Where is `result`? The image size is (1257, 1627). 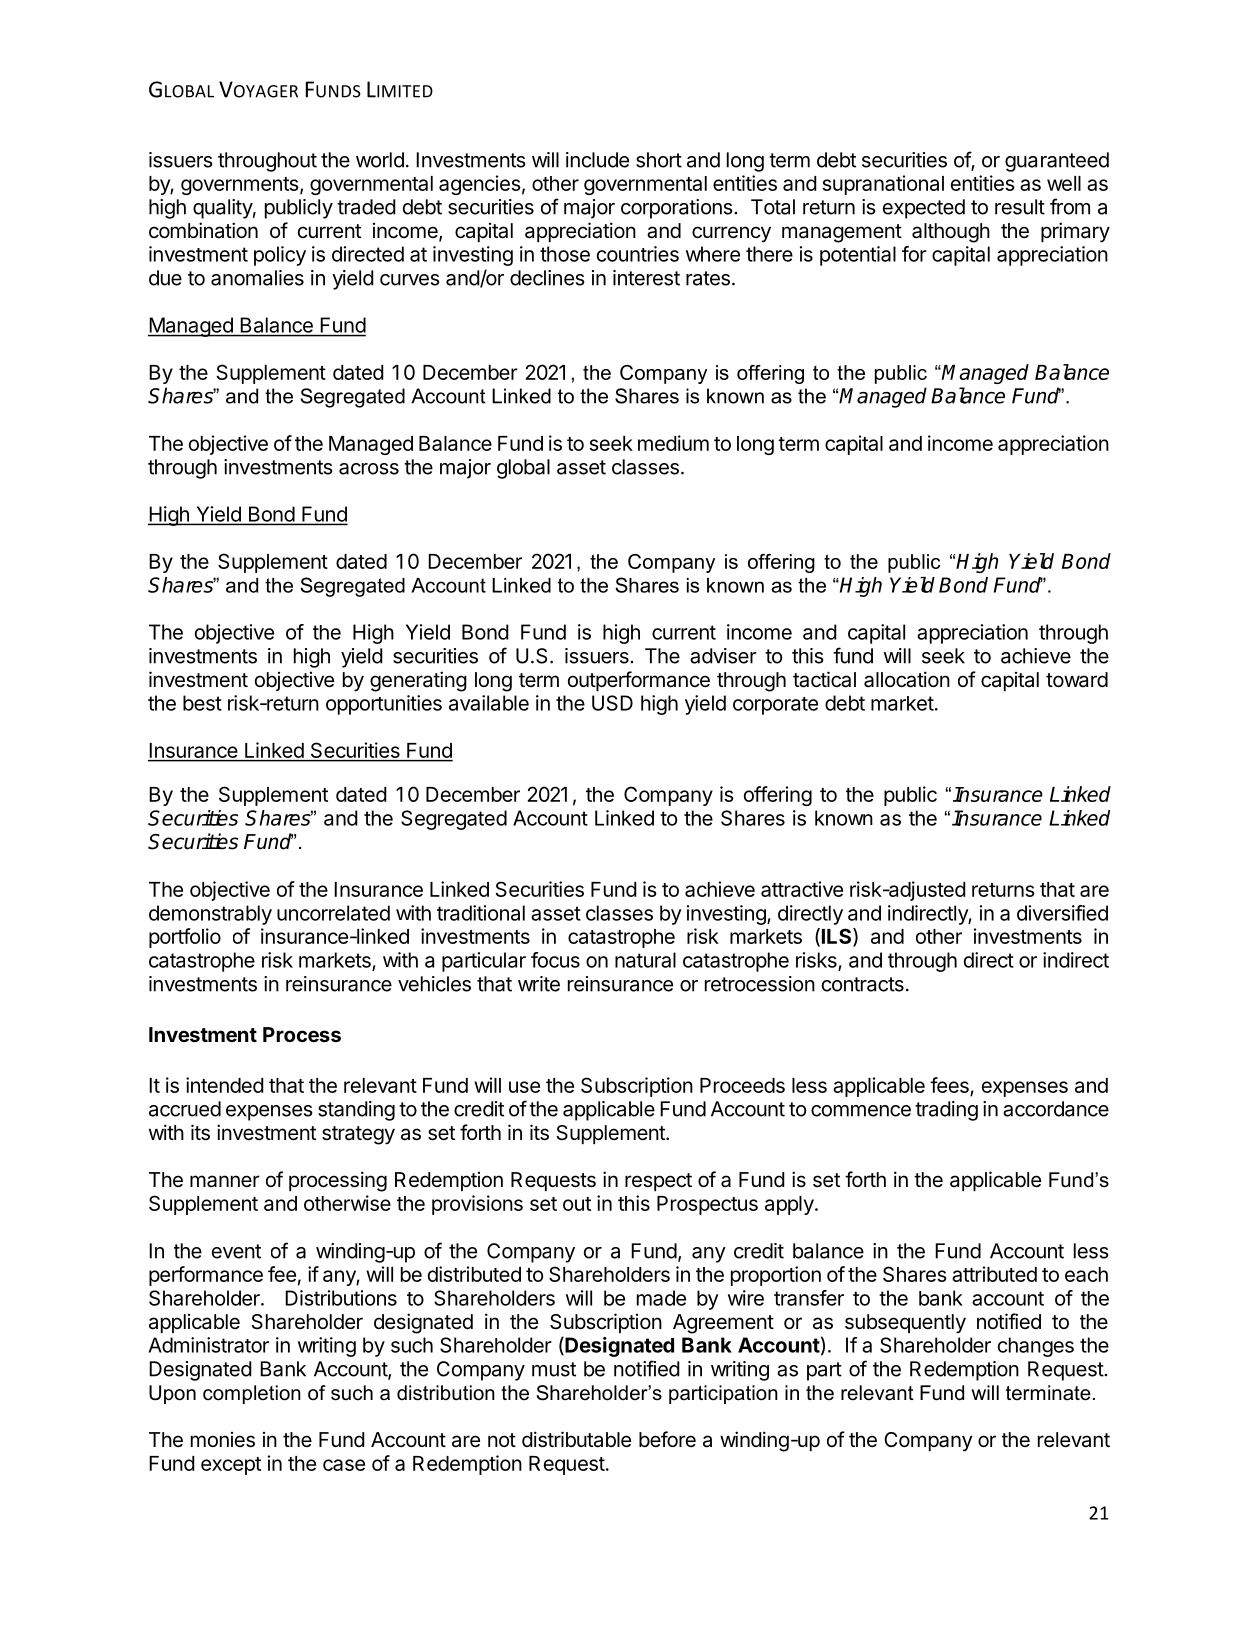 result is located at coordinates (1020, 207).
